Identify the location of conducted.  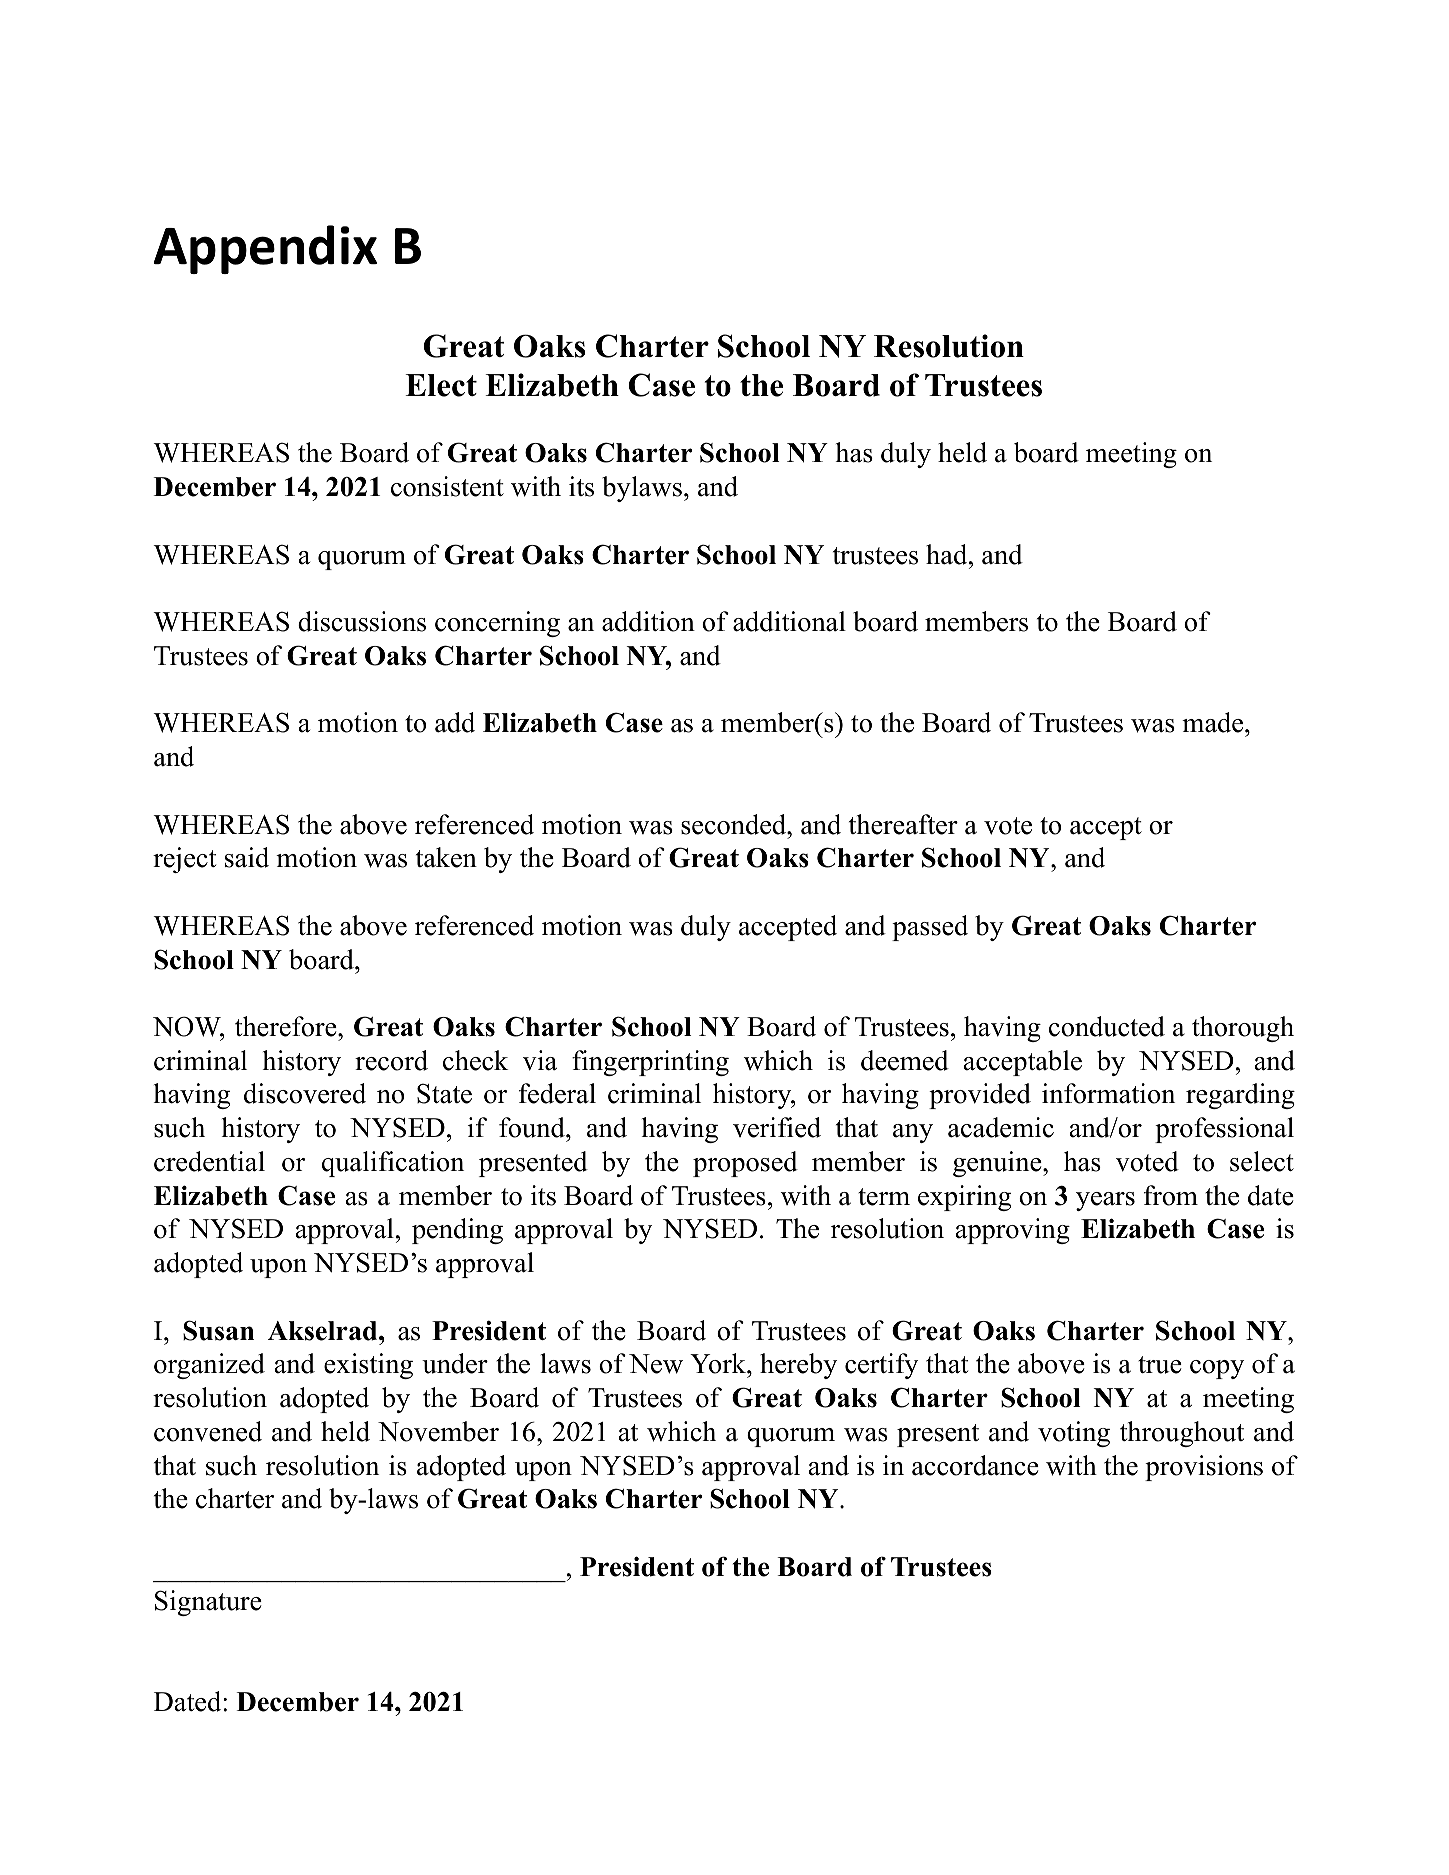
(1107, 1026).
